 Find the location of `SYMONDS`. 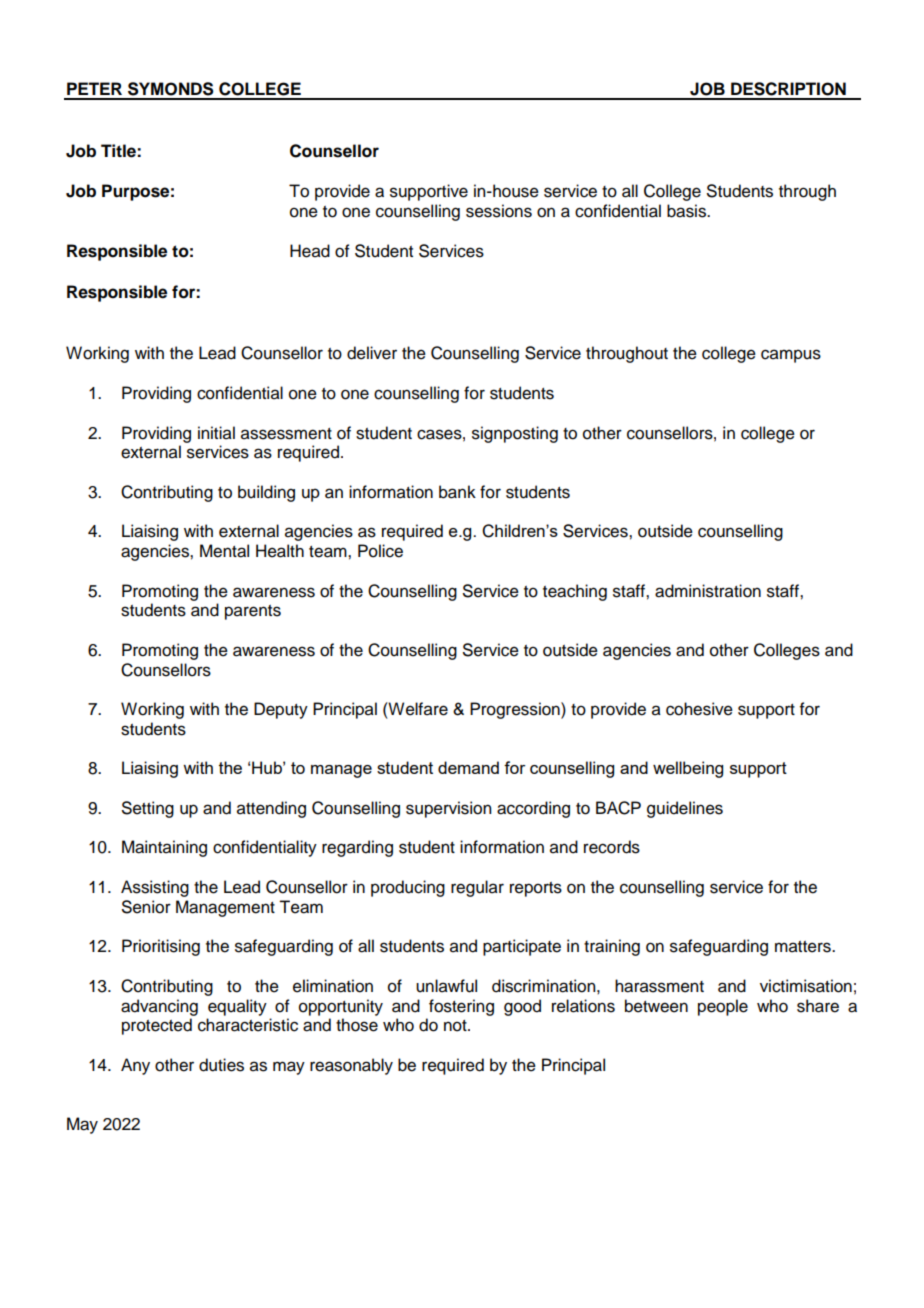

SYMONDS is located at coordinates (171, 89).
